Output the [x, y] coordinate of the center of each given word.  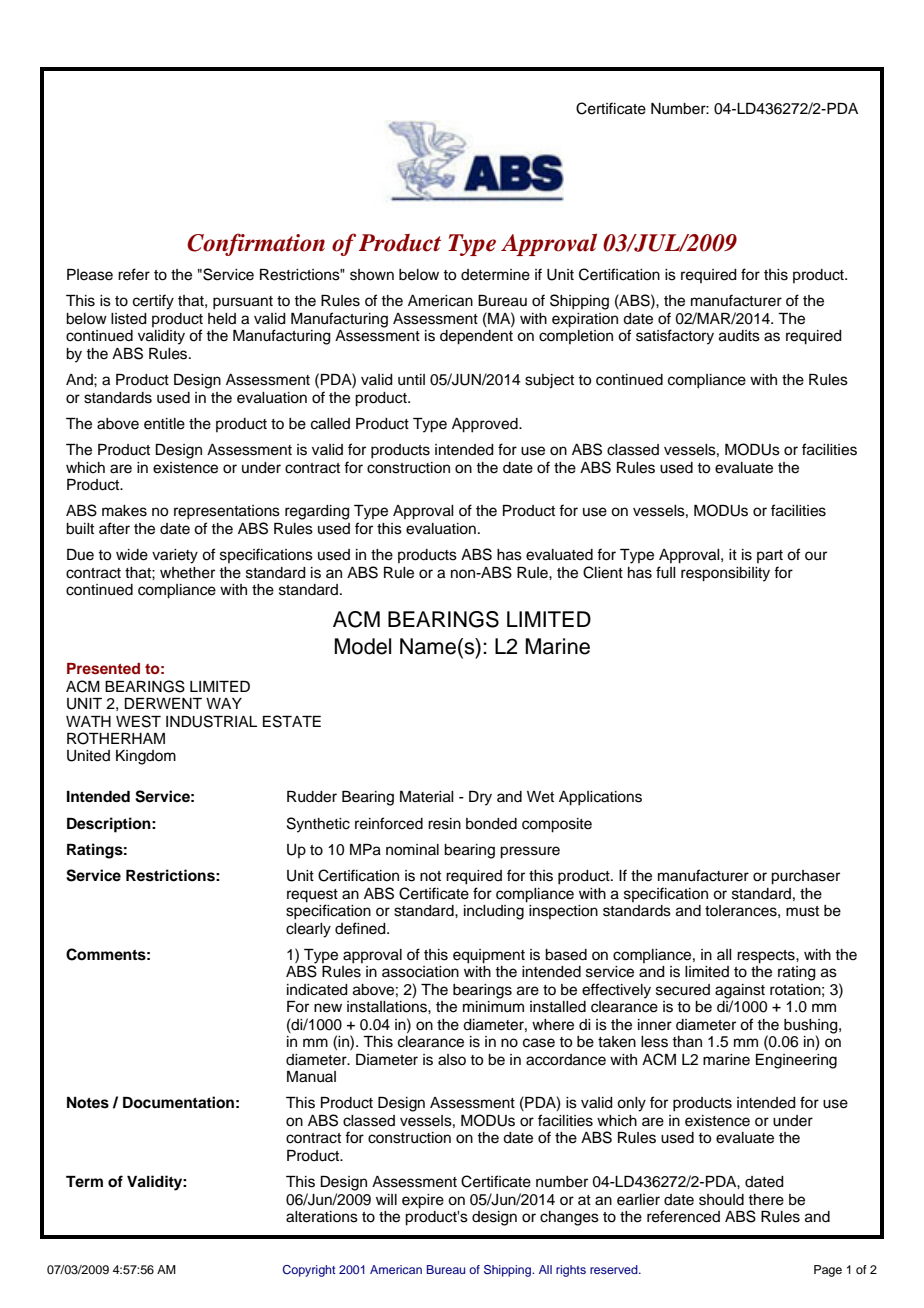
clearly [308, 930]
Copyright [309, 1271]
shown [372, 275]
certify [153, 302]
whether [187, 573]
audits [739, 336]
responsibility [725, 574]
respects [767, 957]
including [494, 912]
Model [362, 646]
